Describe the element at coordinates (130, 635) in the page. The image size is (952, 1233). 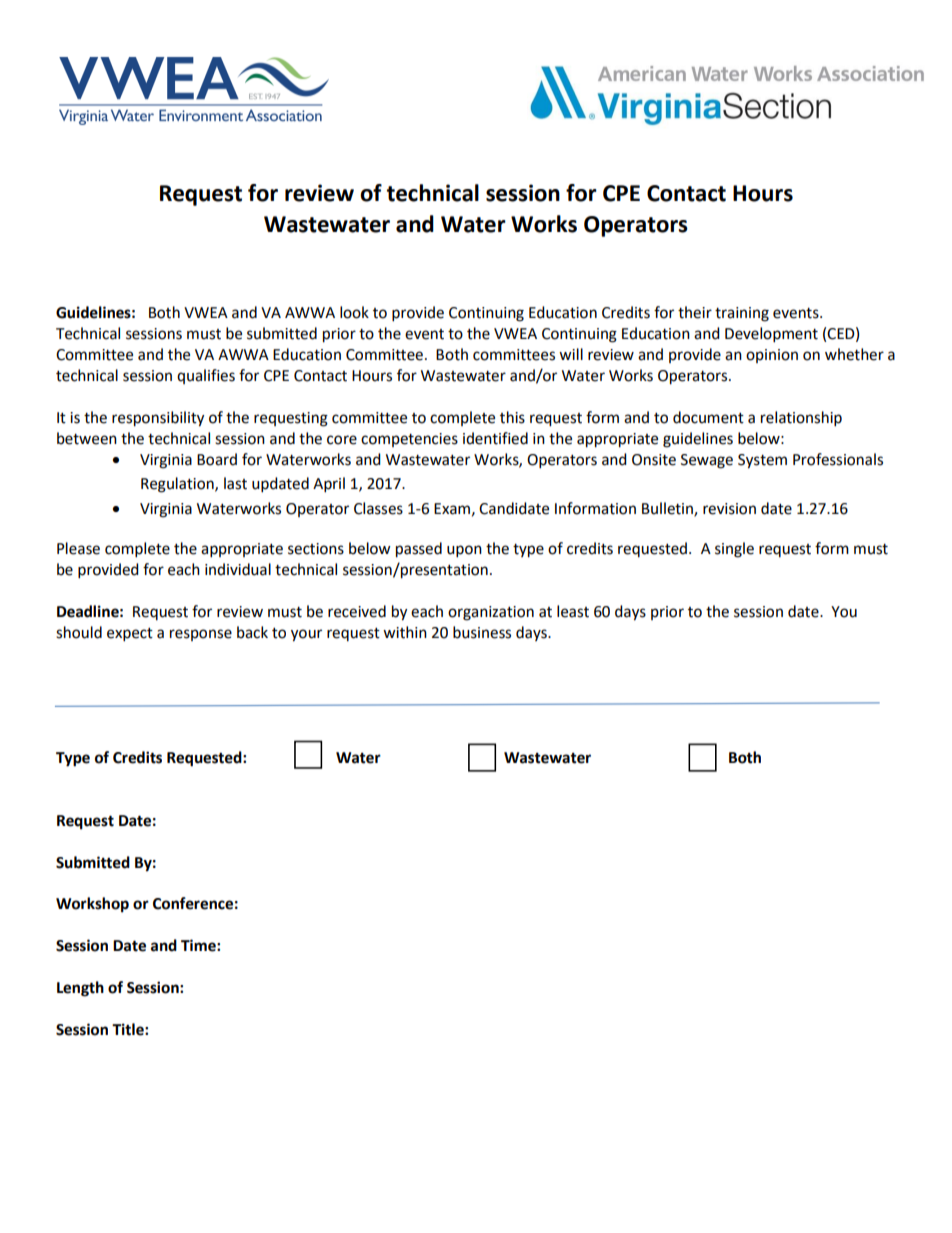
I see `expect` at that location.
